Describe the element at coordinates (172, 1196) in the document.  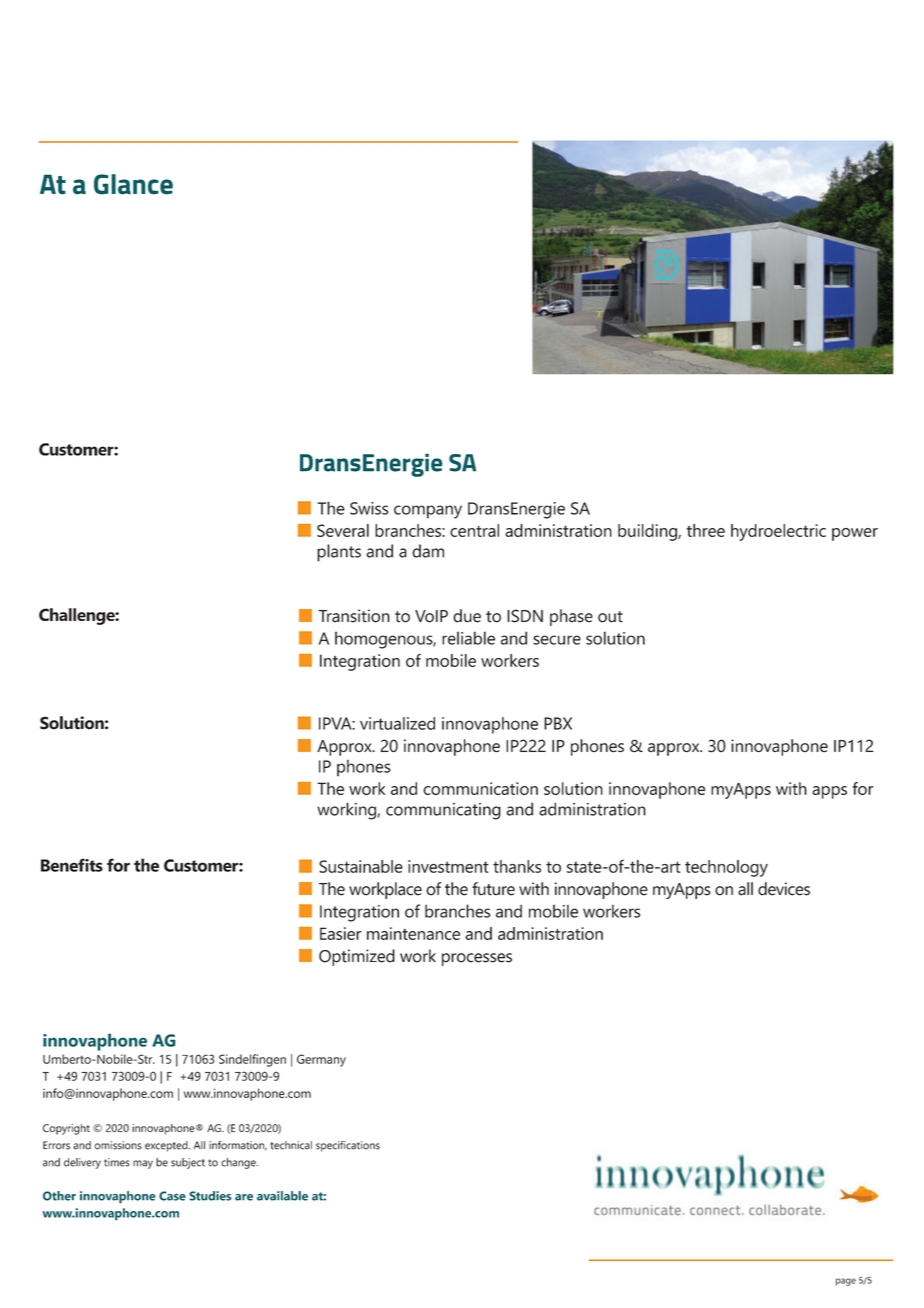
I see `Case` at that location.
